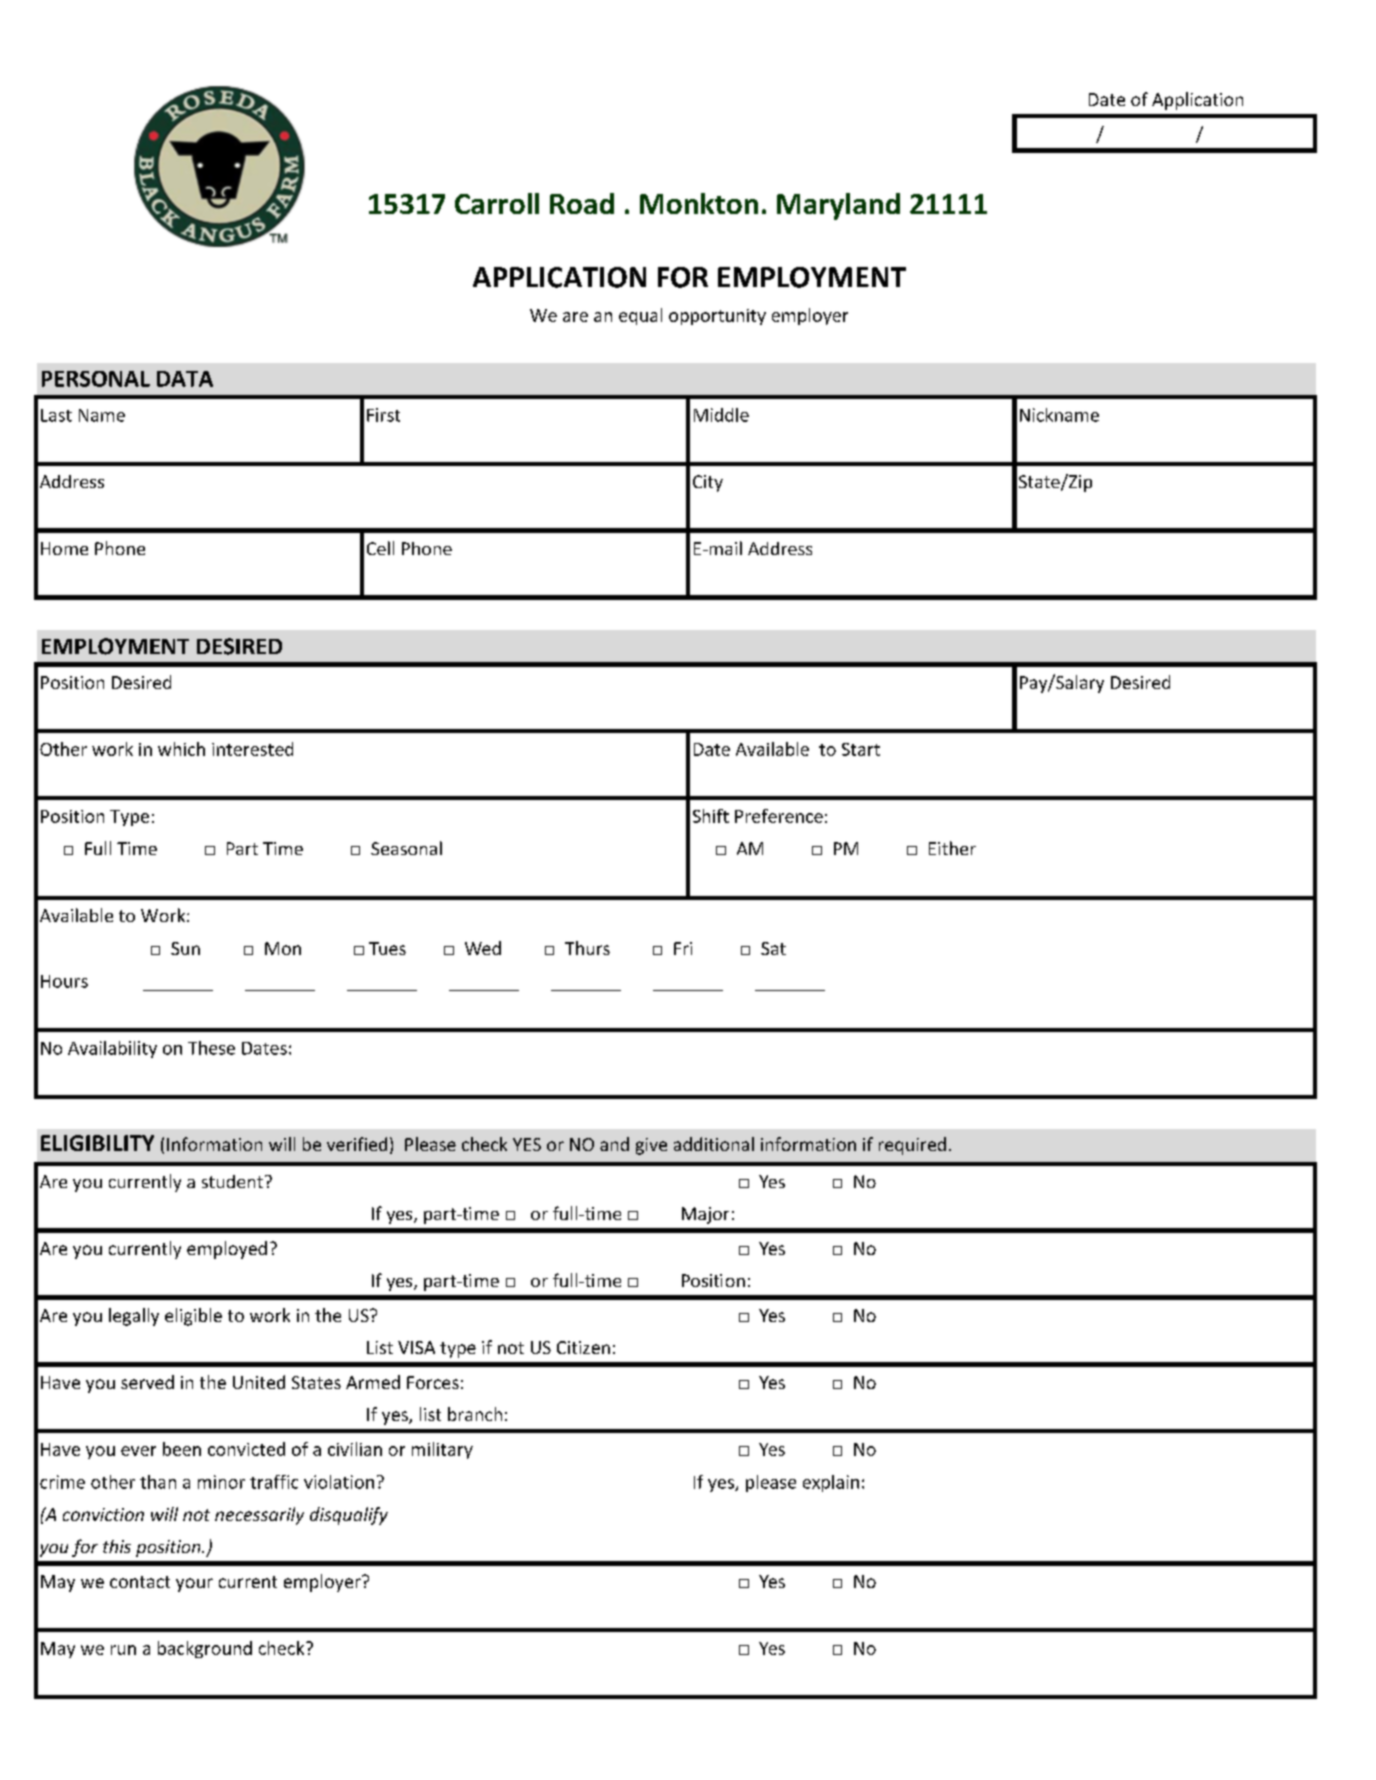  I want to click on DATA, so click(185, 379).
